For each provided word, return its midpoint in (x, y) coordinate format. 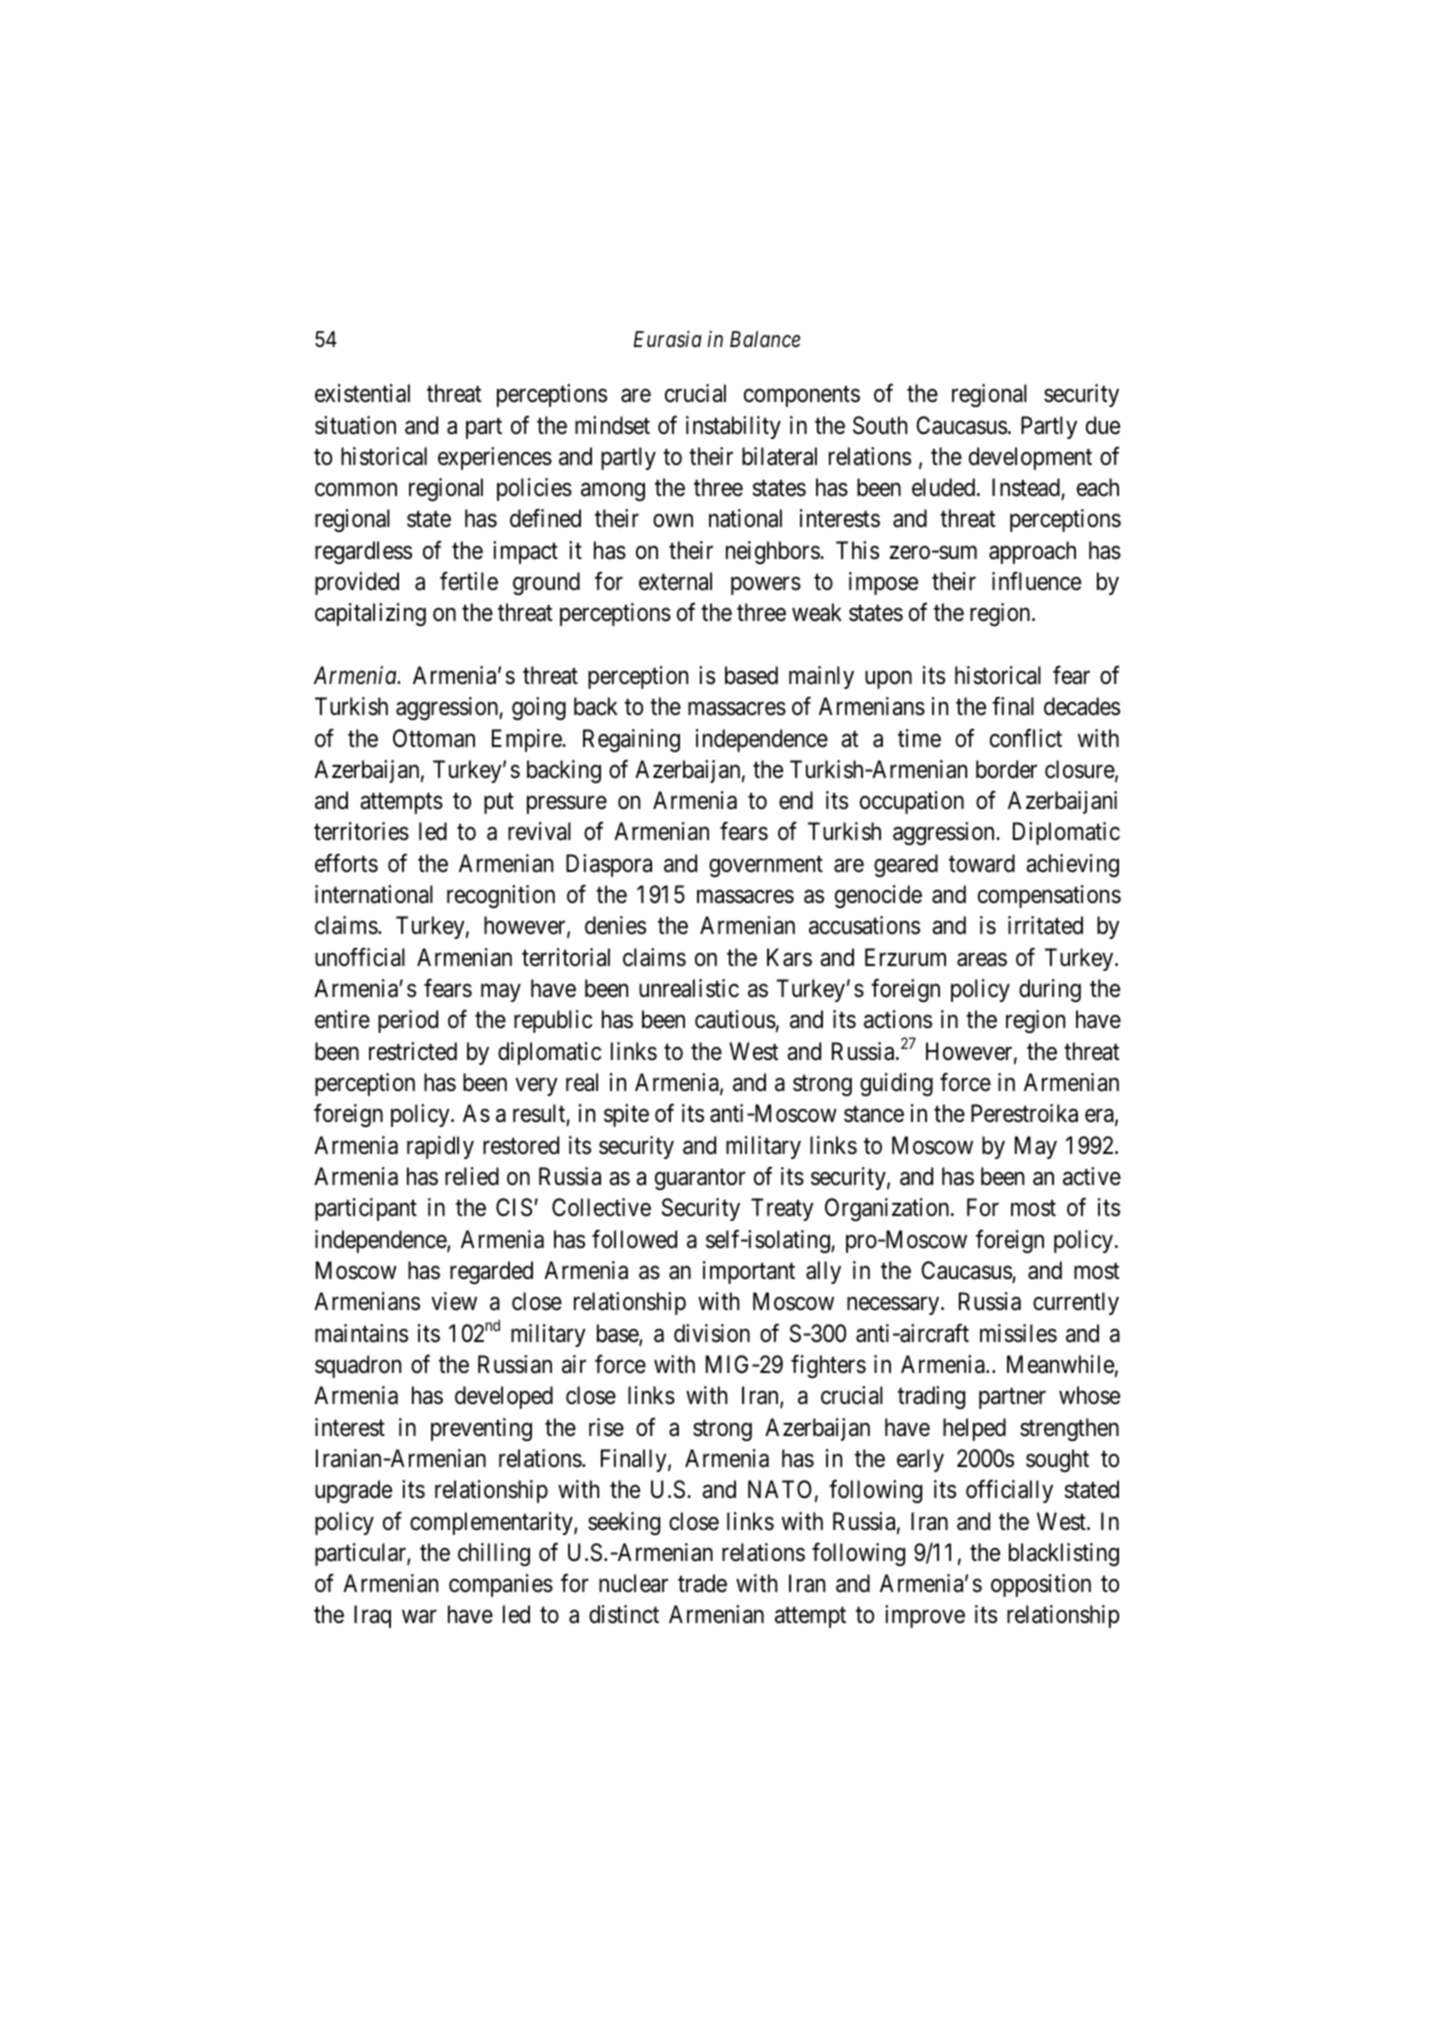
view (454, 1301)
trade (702, 1583)
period (408, 1021)
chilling (494, 1554)
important (749, 1272)
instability (733, 427)
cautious (735, 1019)
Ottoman (434, 738)
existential (362, 393)
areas (982, 960)
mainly (821, 677)
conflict (1026, 738)
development (1030, 458)
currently (1076, 1303)
